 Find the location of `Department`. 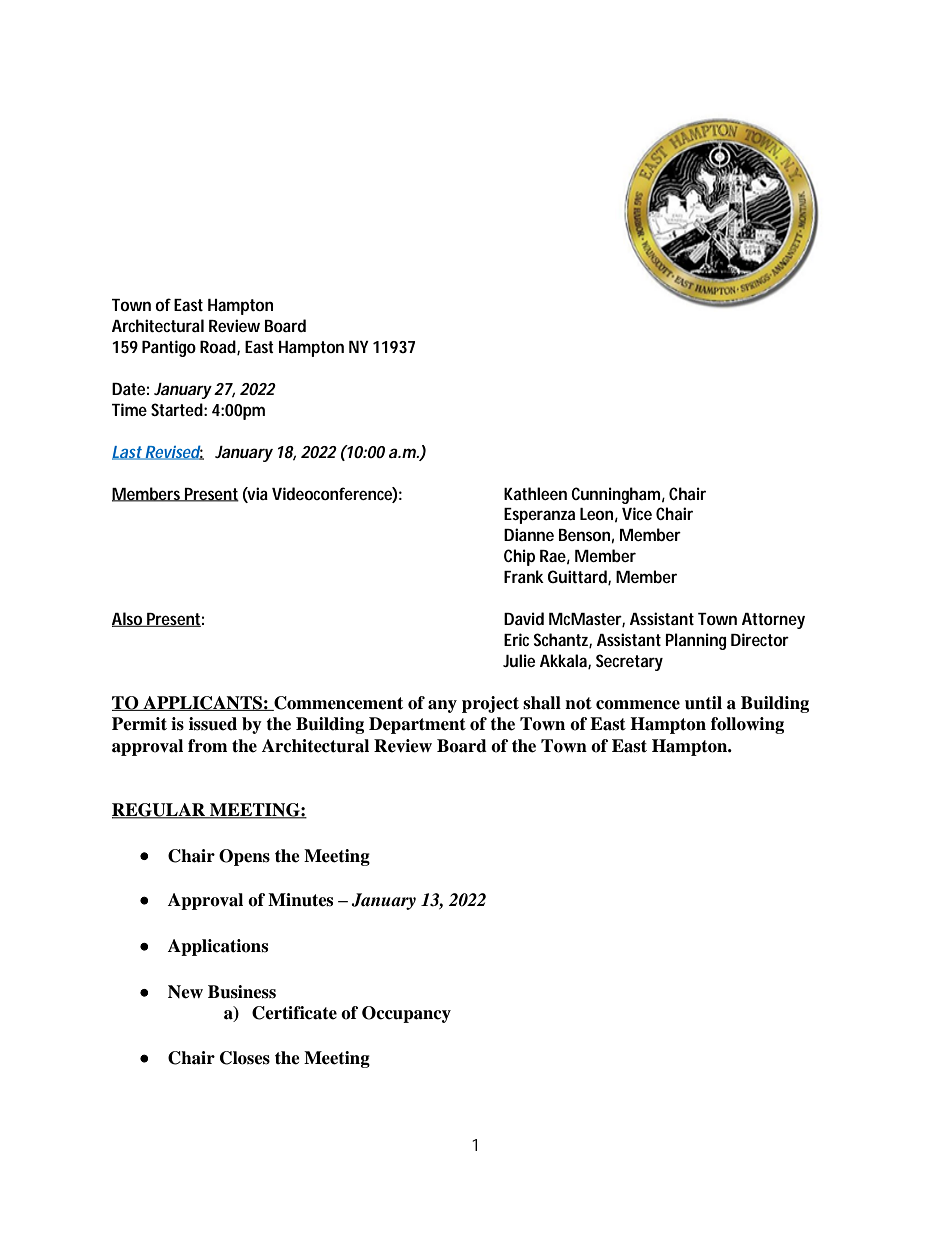

Department is located at coordinates (417, 725).
